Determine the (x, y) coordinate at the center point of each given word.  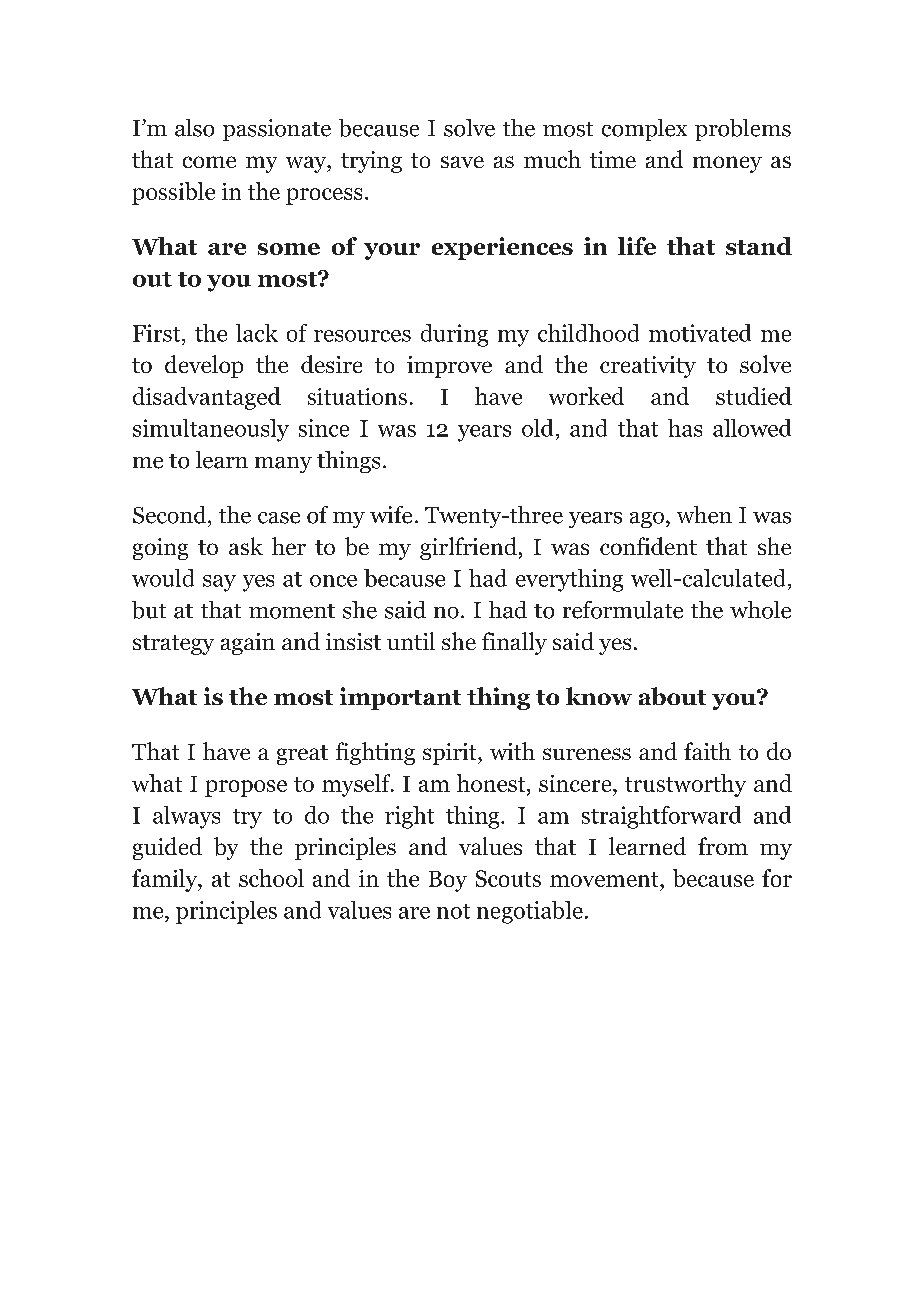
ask (246, 546)
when (704, 515)
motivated (700, 333)
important (400, 698)
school (271, 878)
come (209, 162)
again (248, 644)
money (727, 164)
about (672, 696)
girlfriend (468, 548)
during (454, 335)
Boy (448, 881)
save (462, 162)
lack (257, 333)
